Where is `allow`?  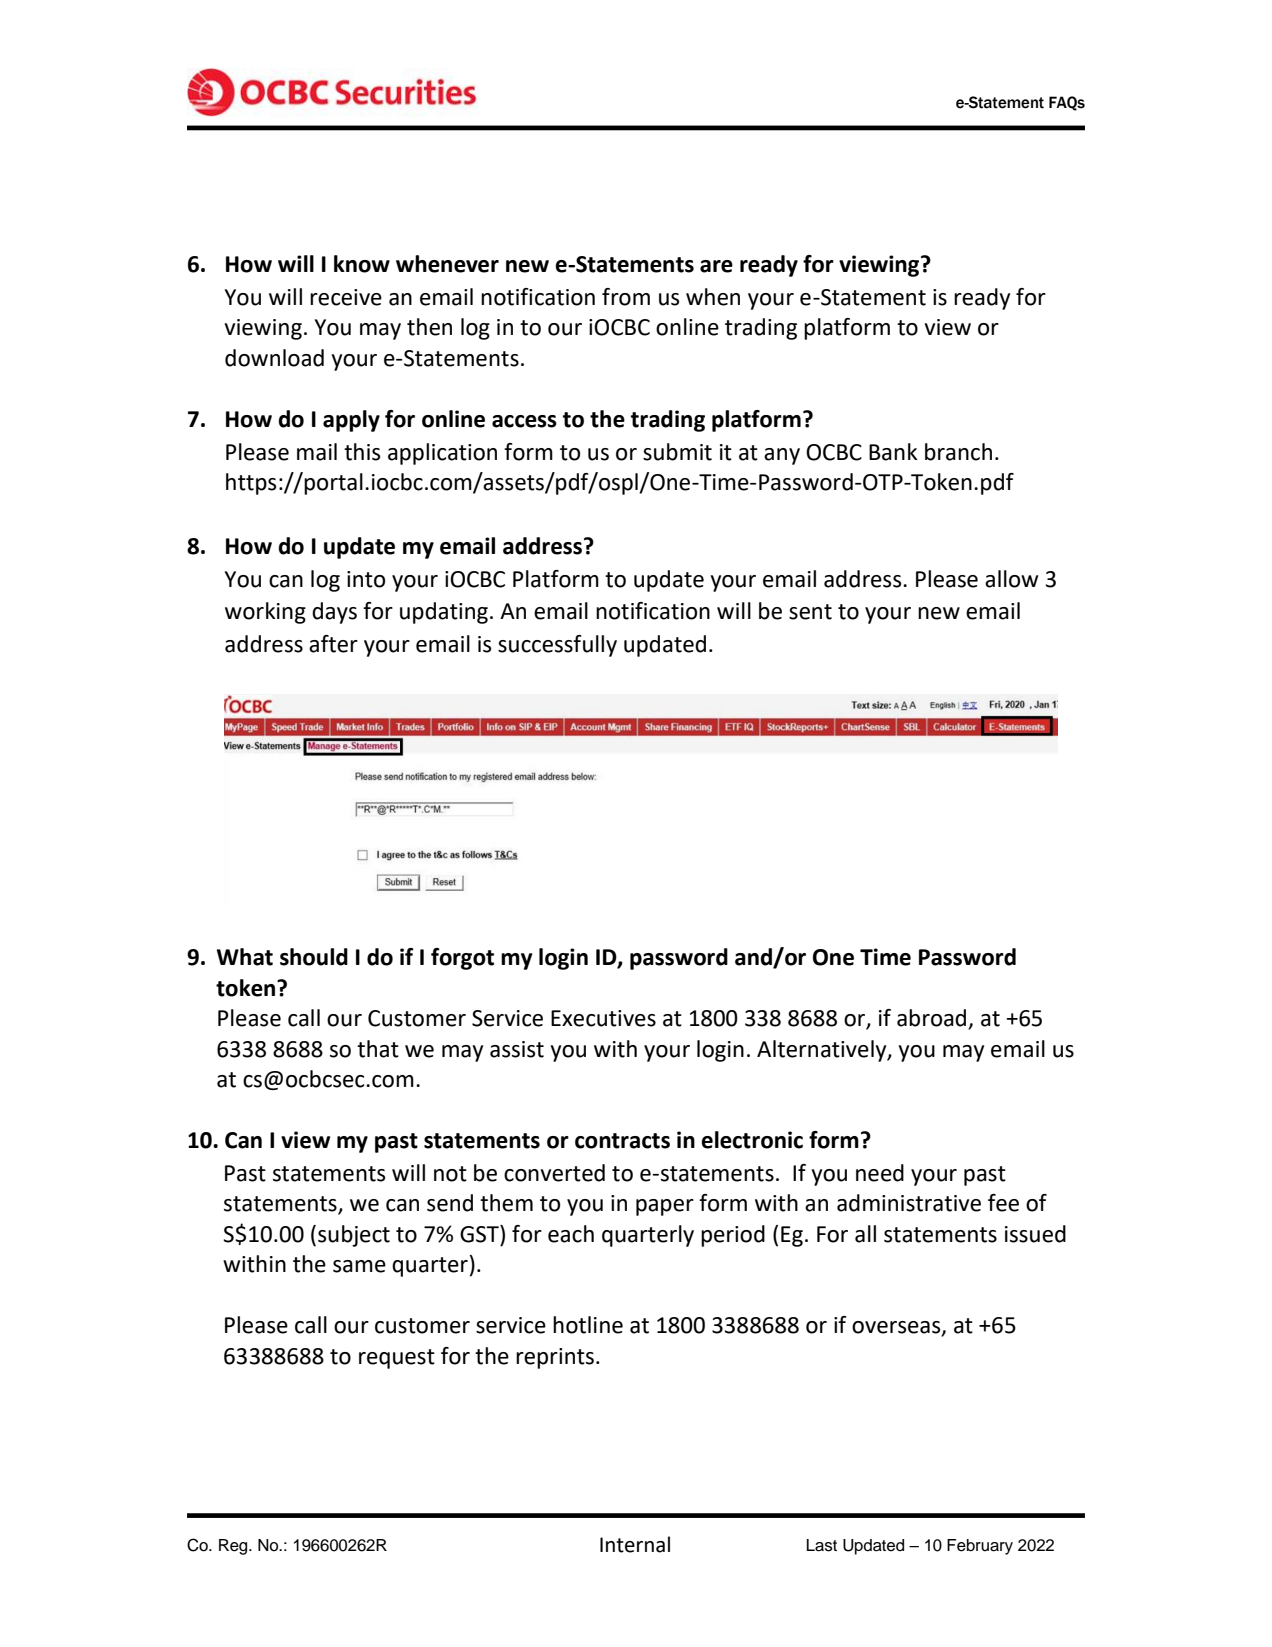
allow is located at coordinates (1011, 579).
